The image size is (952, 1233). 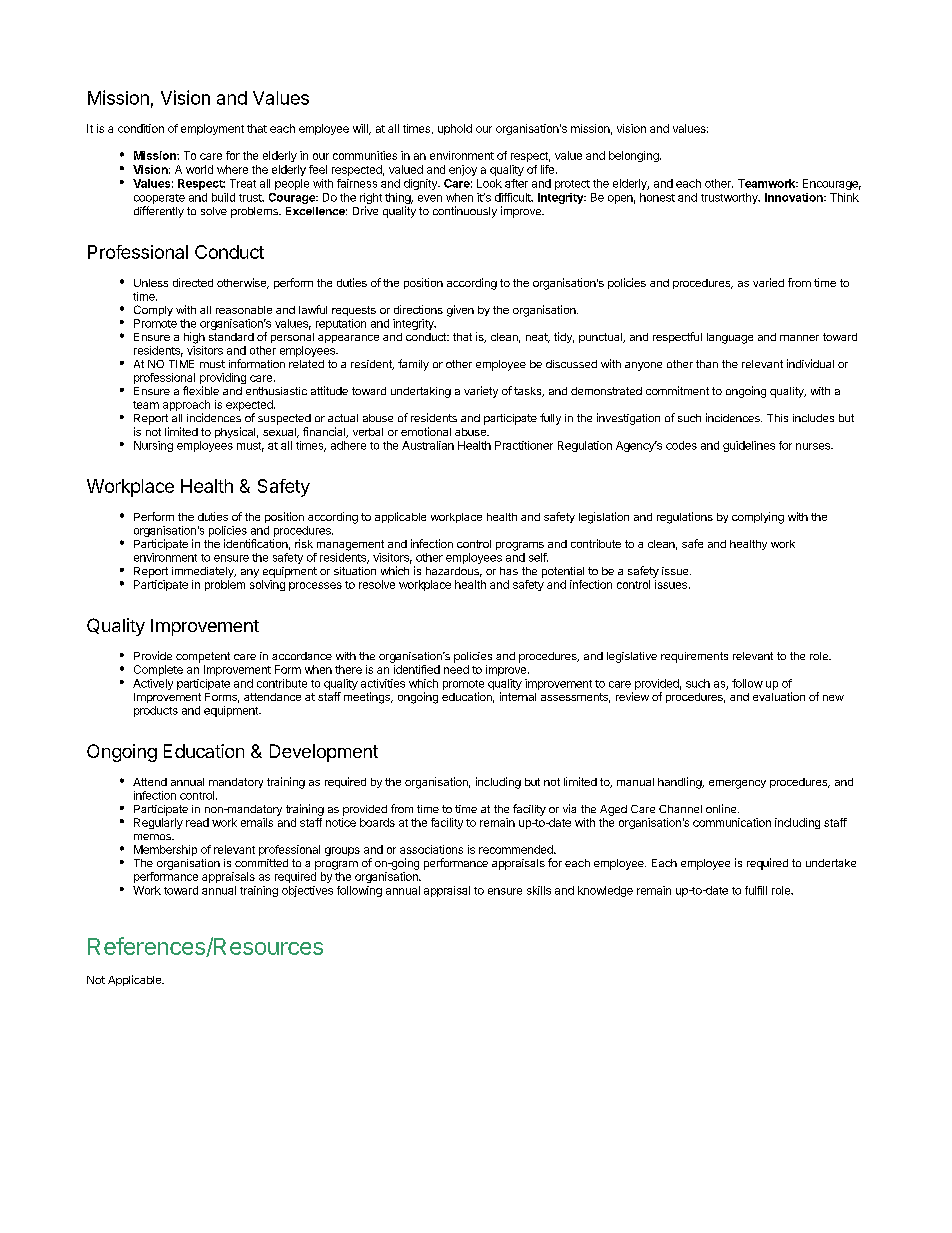 What do you see at coordinates (844, 197) in the screenshot?
I see `Think` at bounding box center [844, 197].
